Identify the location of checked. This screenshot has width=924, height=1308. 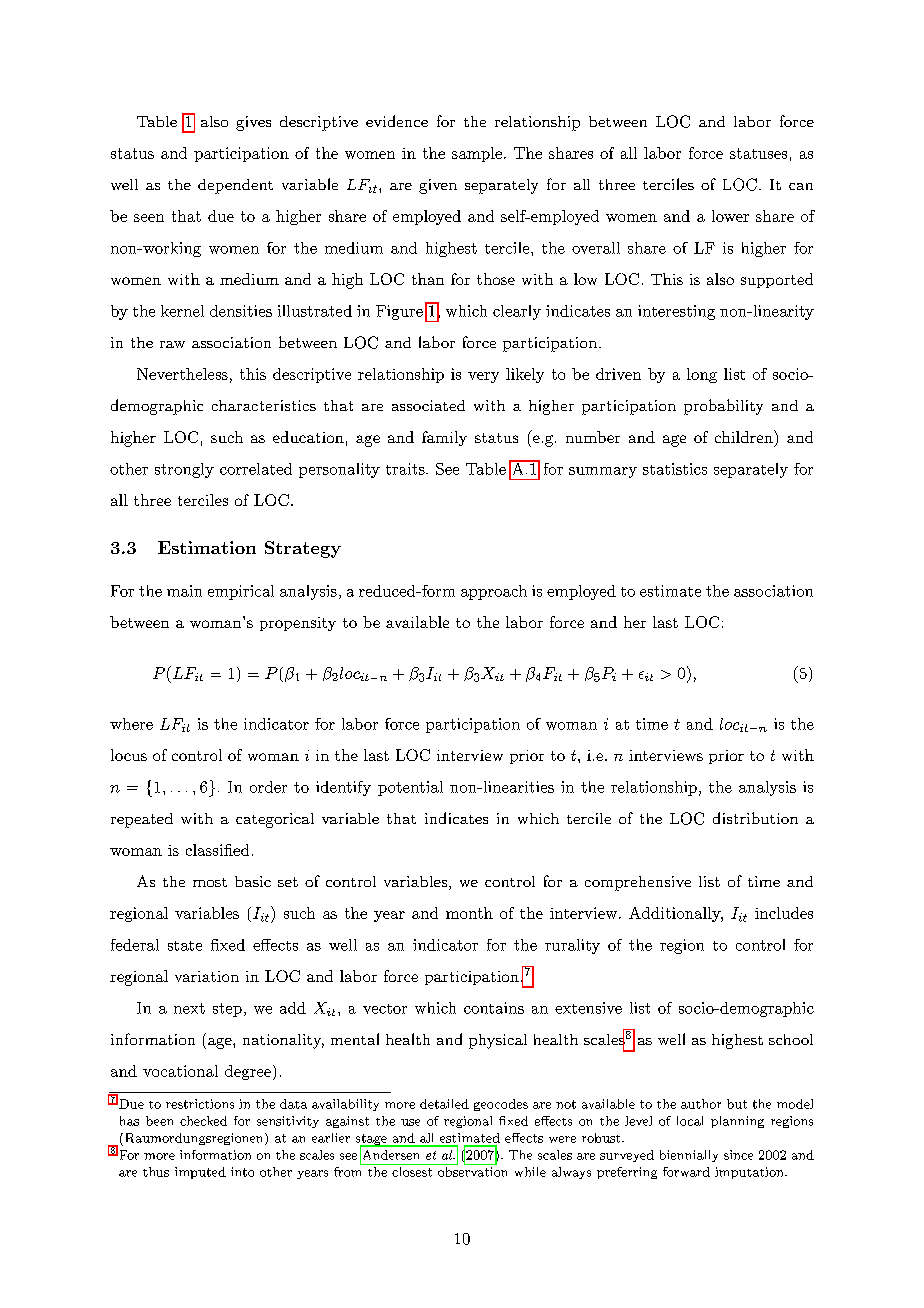
(203, 1121).
